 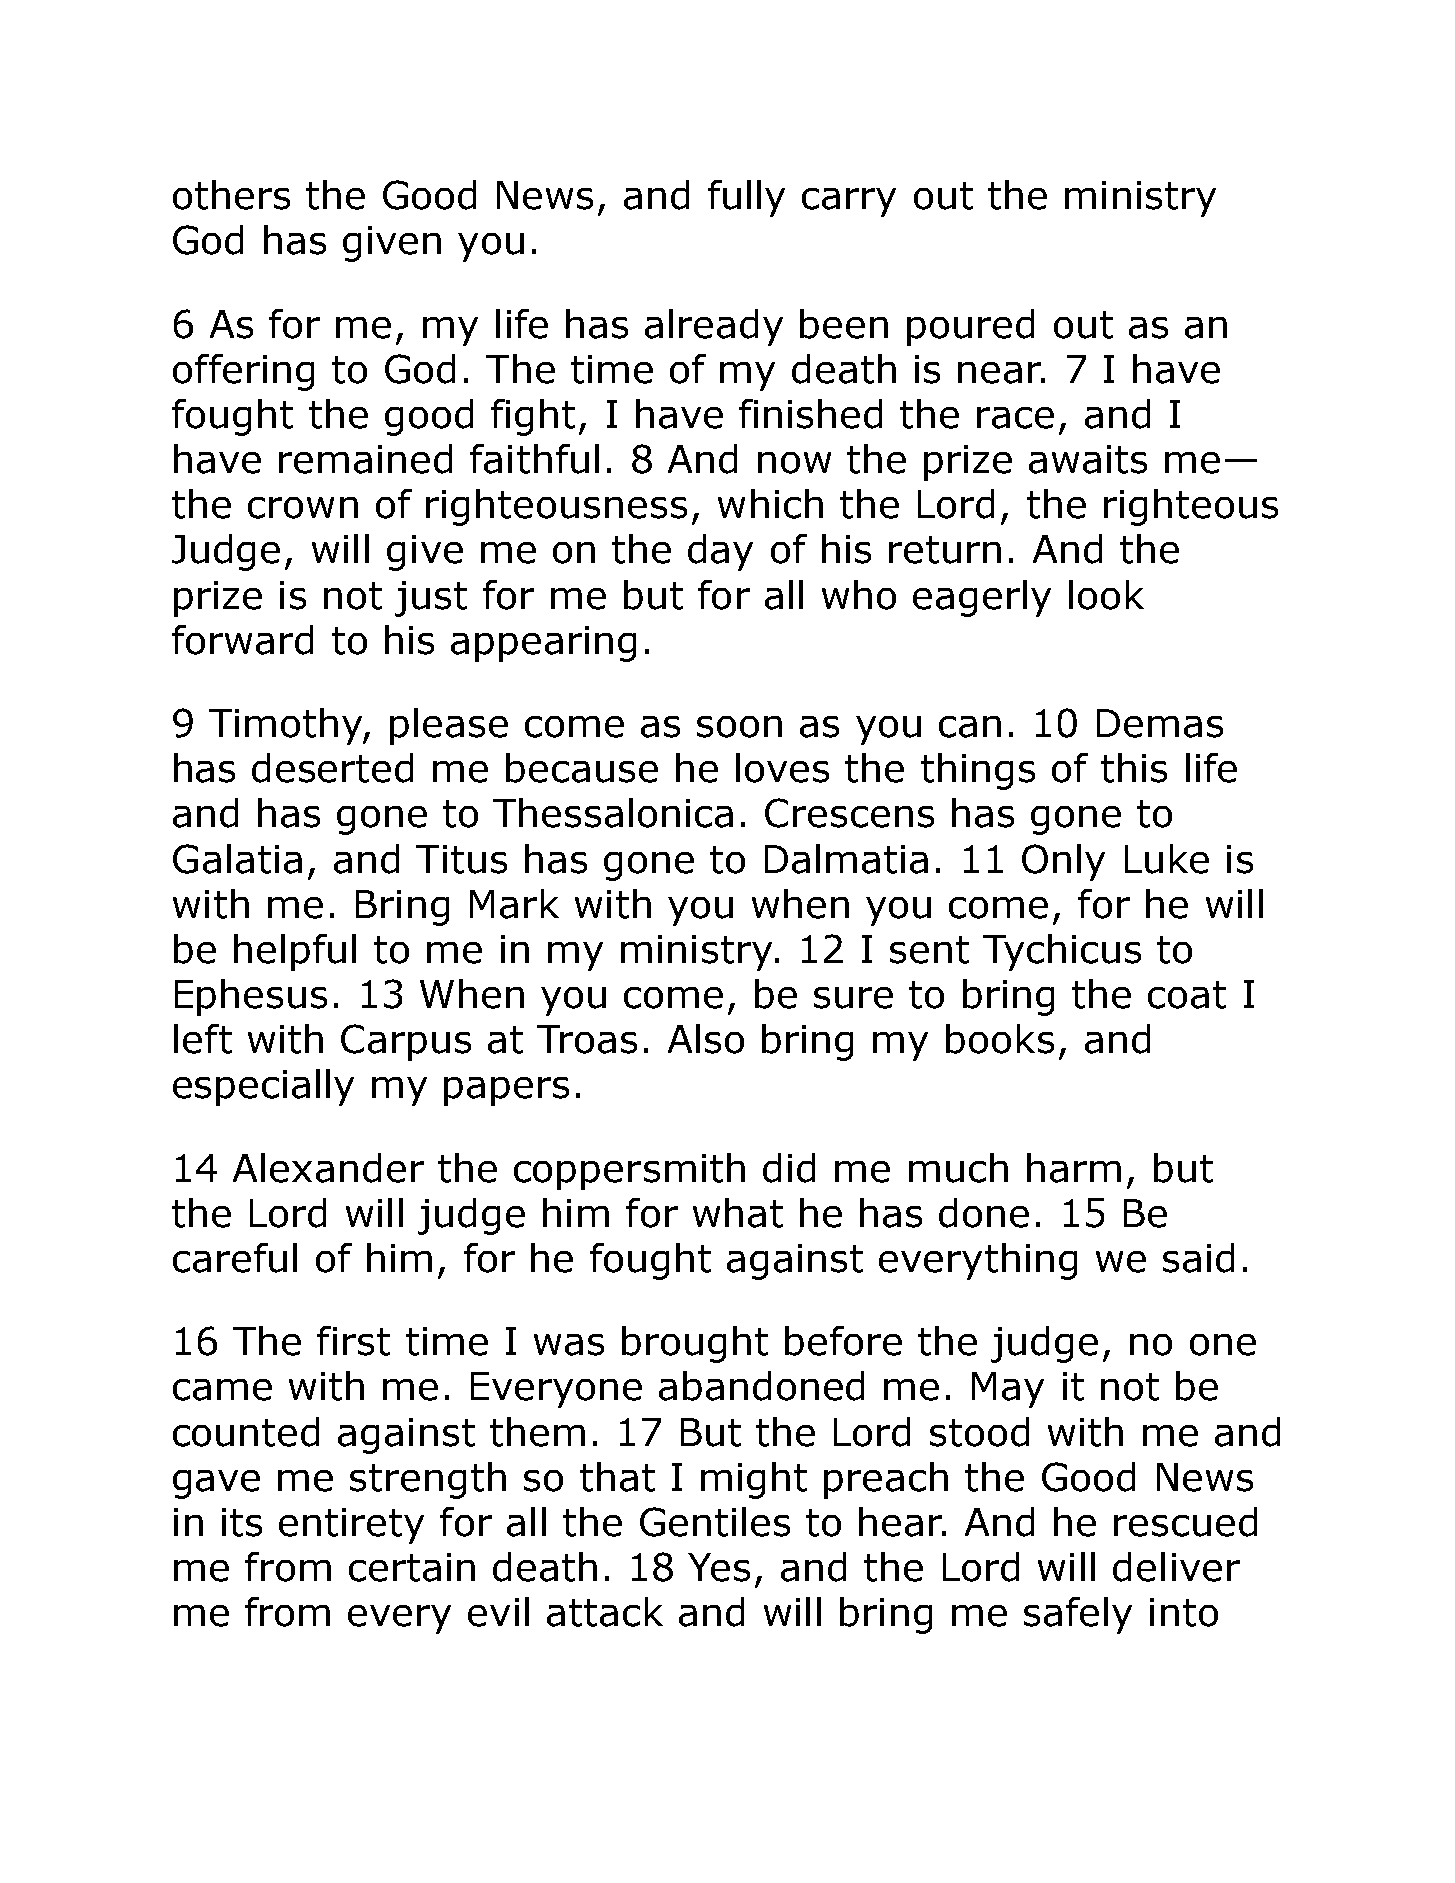 I want to click on look, so click(x=1106, y=595).
